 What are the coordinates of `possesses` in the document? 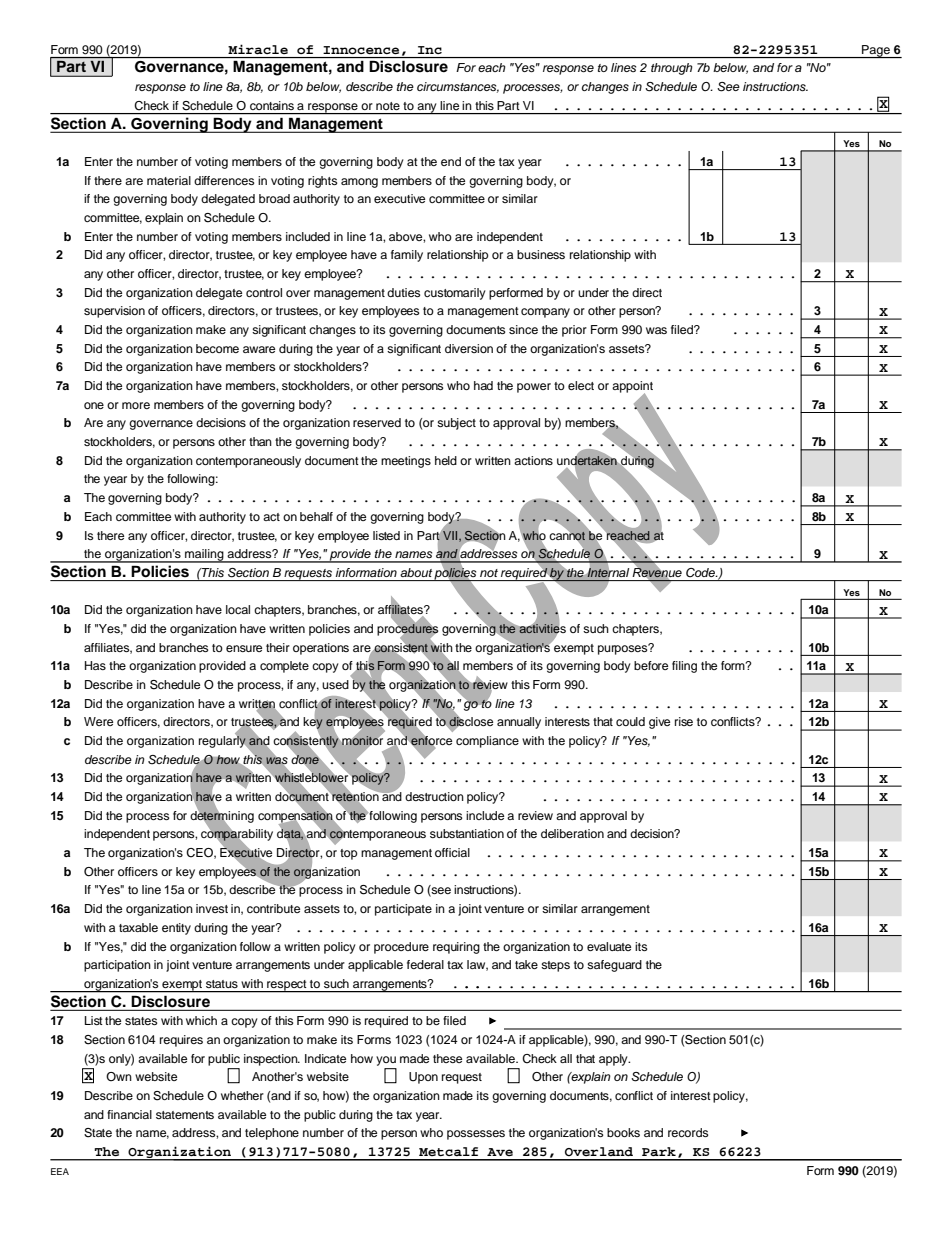 It's located at (476, 1135).
